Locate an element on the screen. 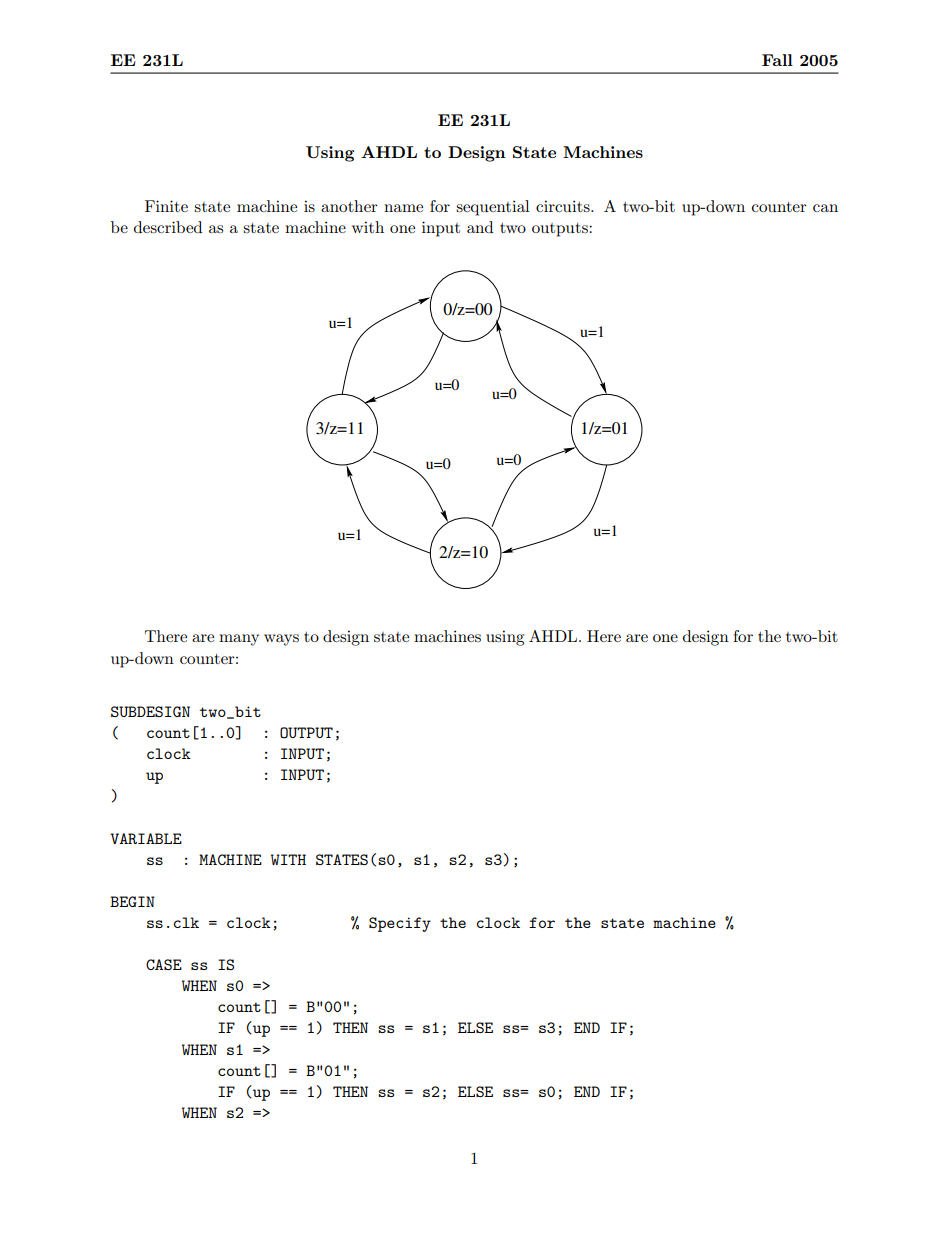 The width and height of the screenshot is (952, 1233). CASE is located at coordinates (164, 964).
